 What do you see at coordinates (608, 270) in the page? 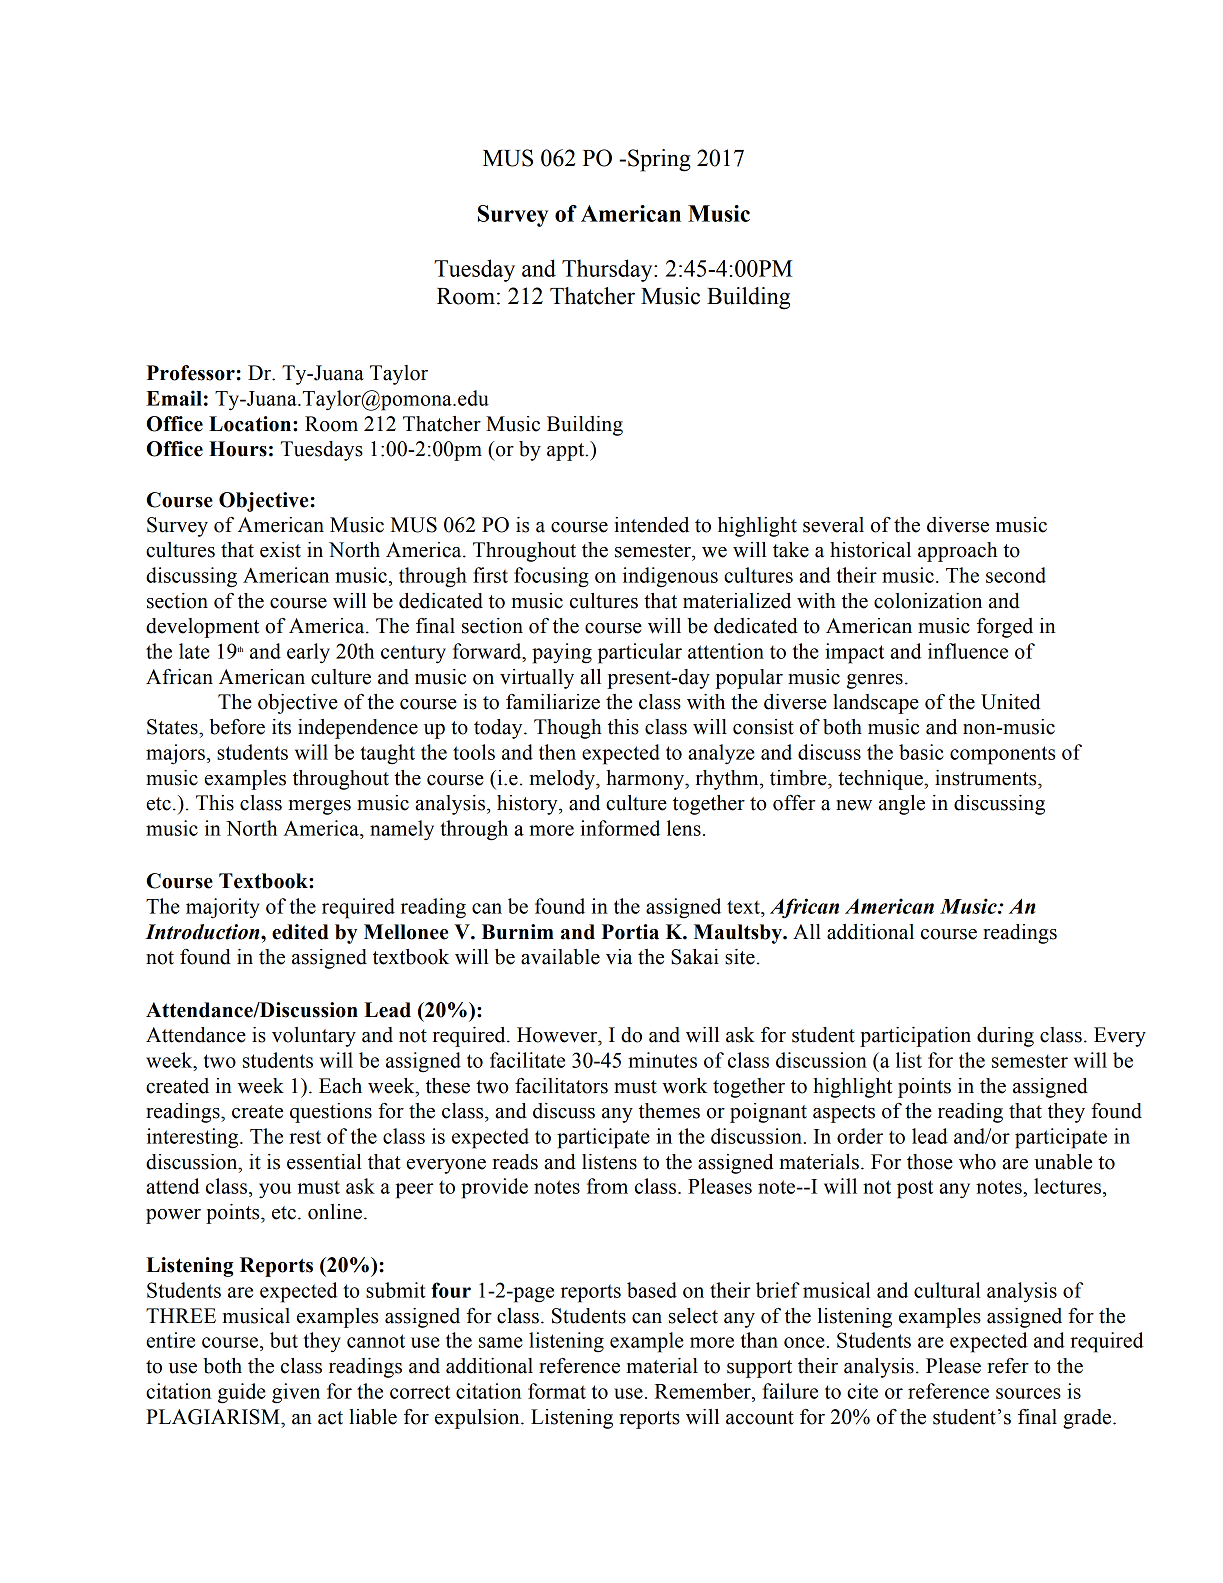
I see `Thursday` at bounding box center [608, 270].
